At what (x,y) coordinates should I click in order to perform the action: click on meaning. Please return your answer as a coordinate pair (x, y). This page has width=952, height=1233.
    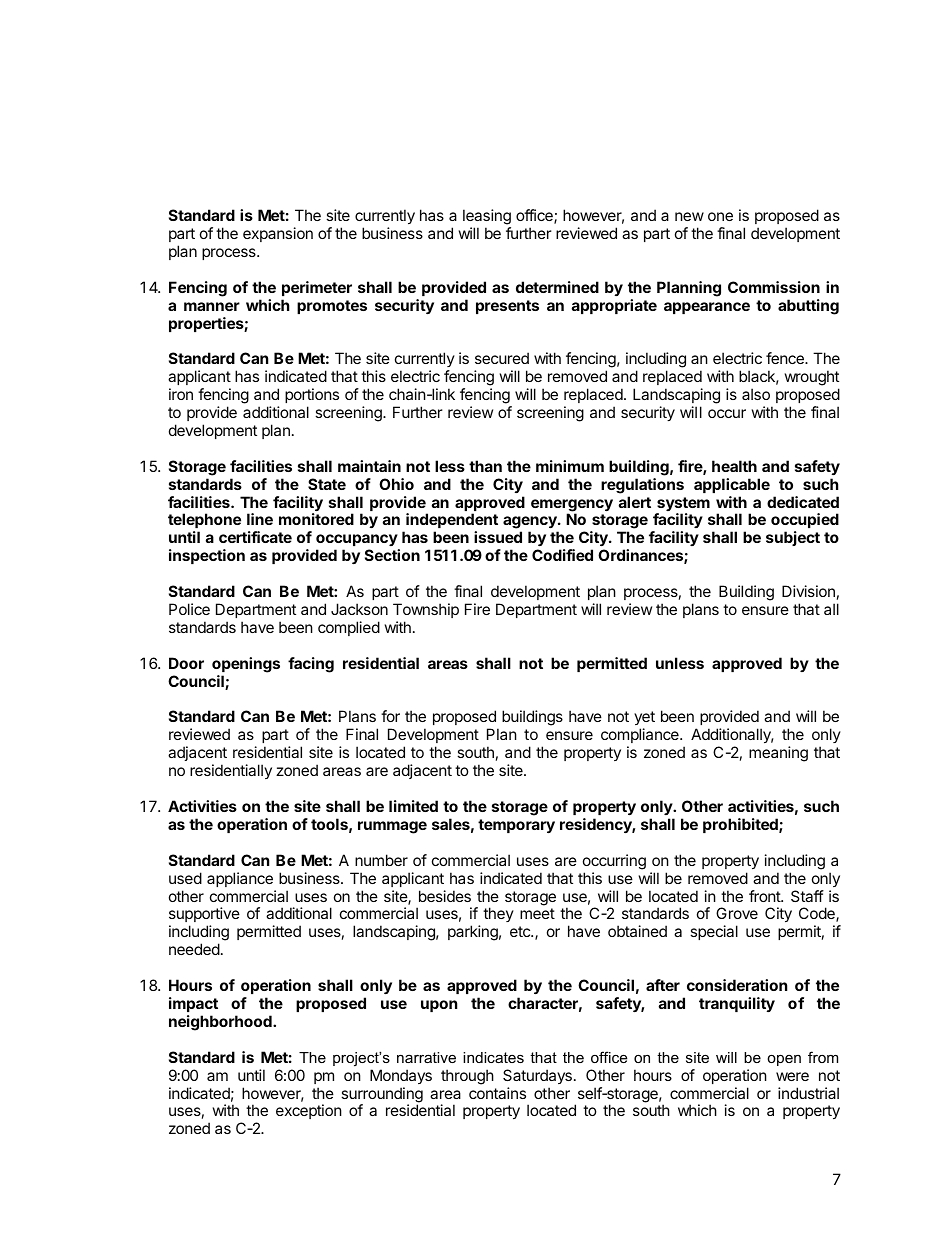
    Looking at the image, I should click on (778, 754).
